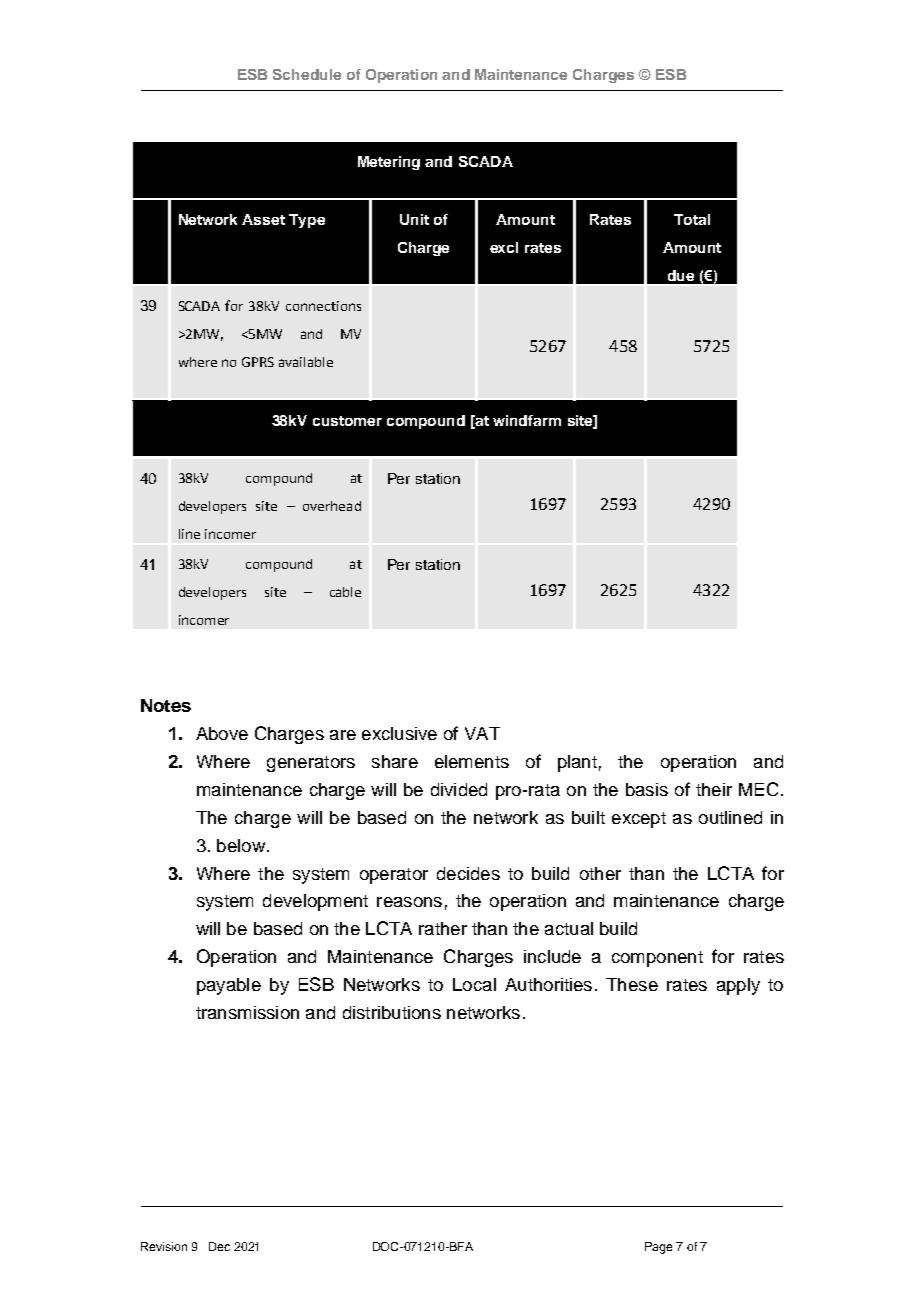 This screenshot has width=924, height=1308. I want to click on Above, so click(222, 733).
